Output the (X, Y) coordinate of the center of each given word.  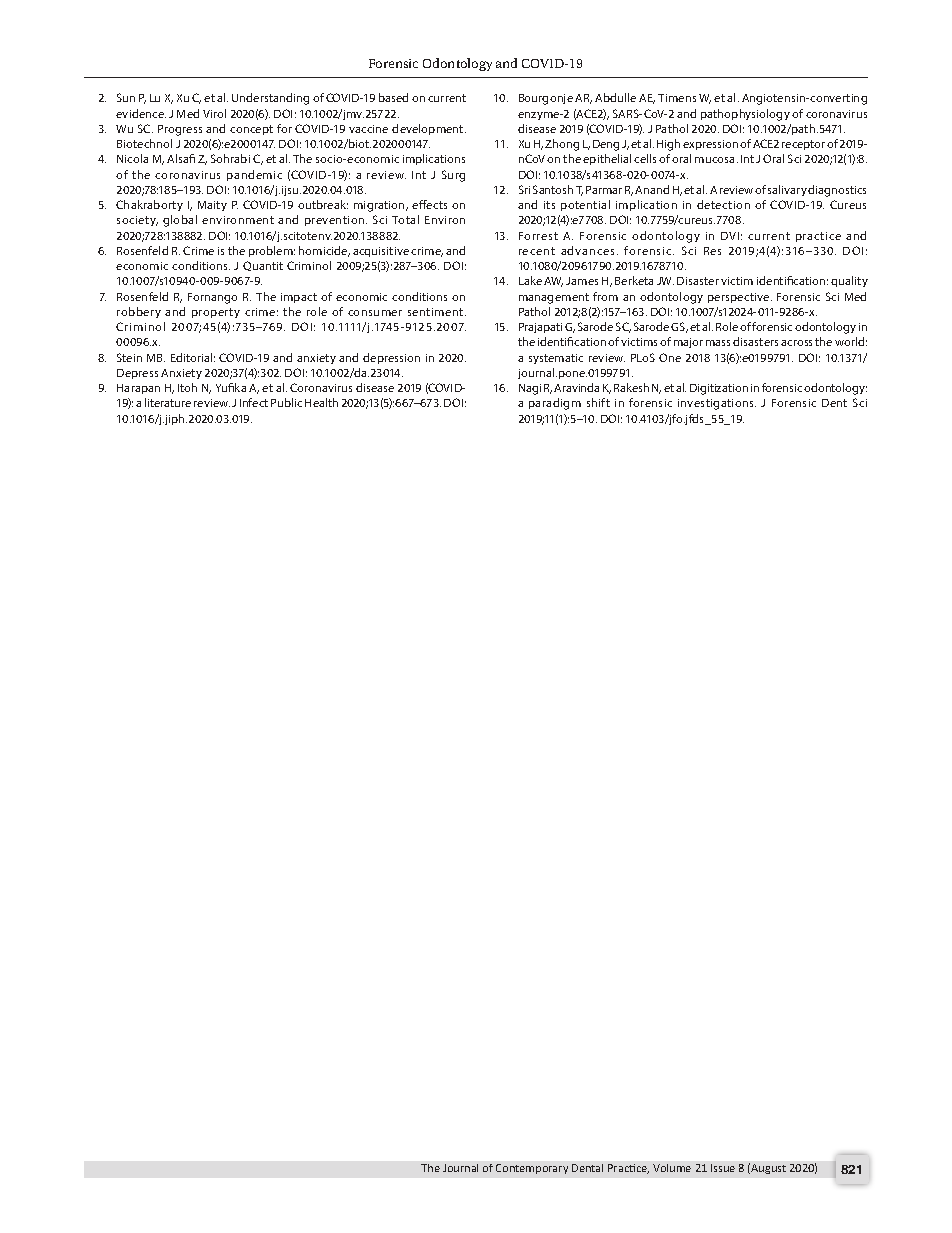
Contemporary (532, 1169)
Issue (723, 1168)
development (429, 129)
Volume (672, 1168)
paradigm (555, 404)
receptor (803, 145)
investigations (717, 404)
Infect (254, 402)
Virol (214, 113)
